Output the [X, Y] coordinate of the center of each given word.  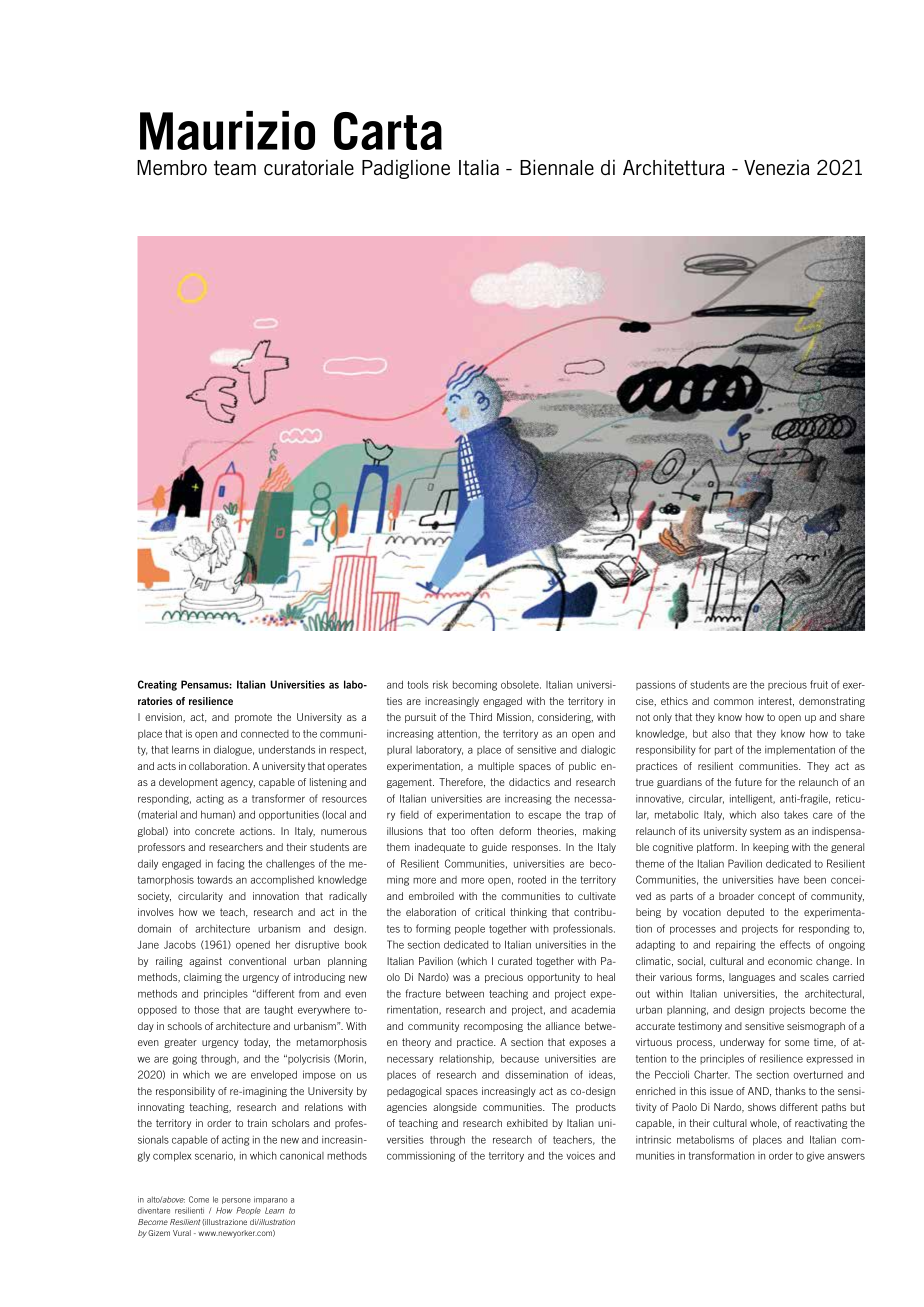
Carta [388, 131]
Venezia [776, 167]
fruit [819, 684]
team [235, 167]
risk [440, 685]
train [257, 1123]
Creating [157, 685]
